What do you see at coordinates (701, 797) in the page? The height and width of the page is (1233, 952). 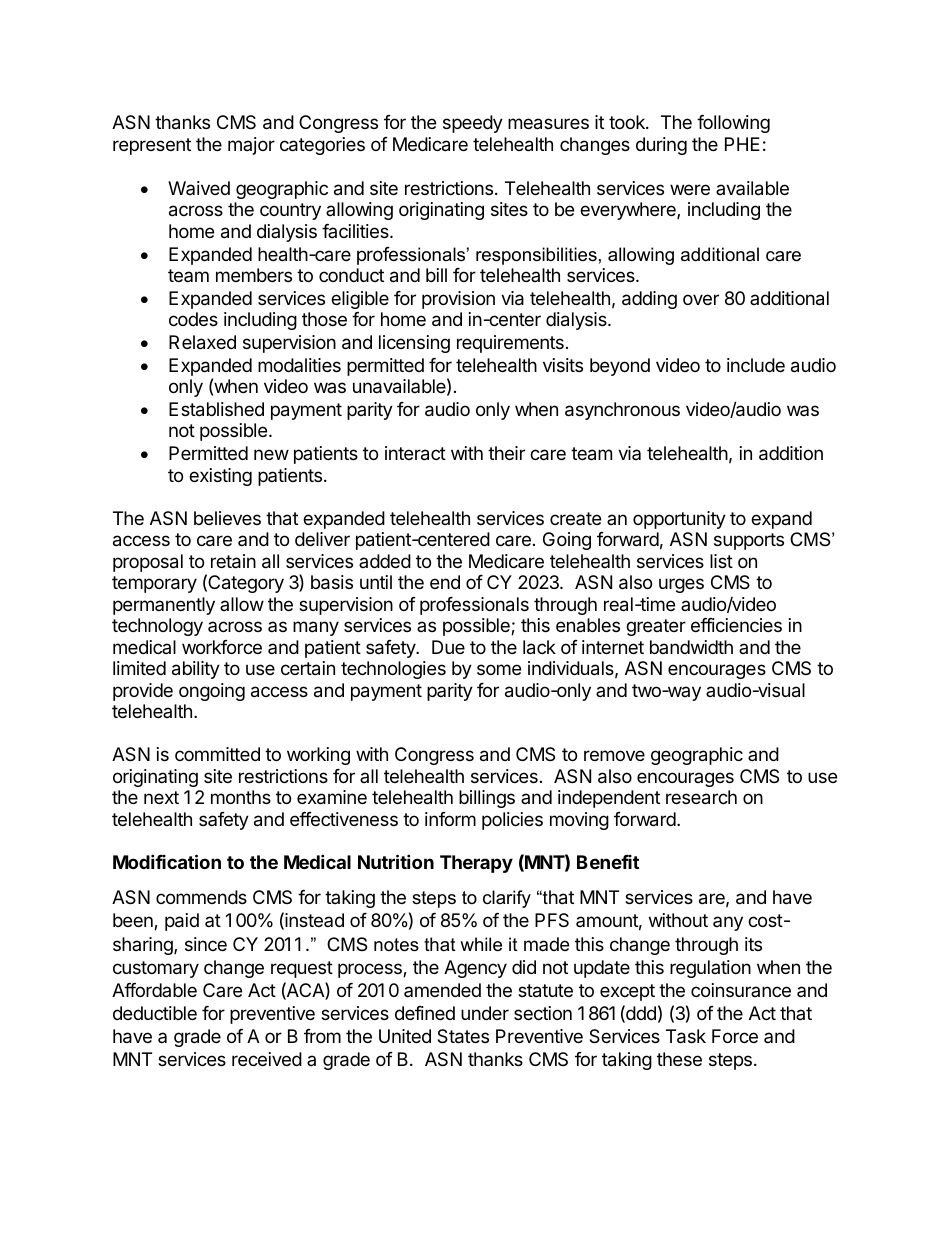 I see `research` at bounding box center [701, 797].
